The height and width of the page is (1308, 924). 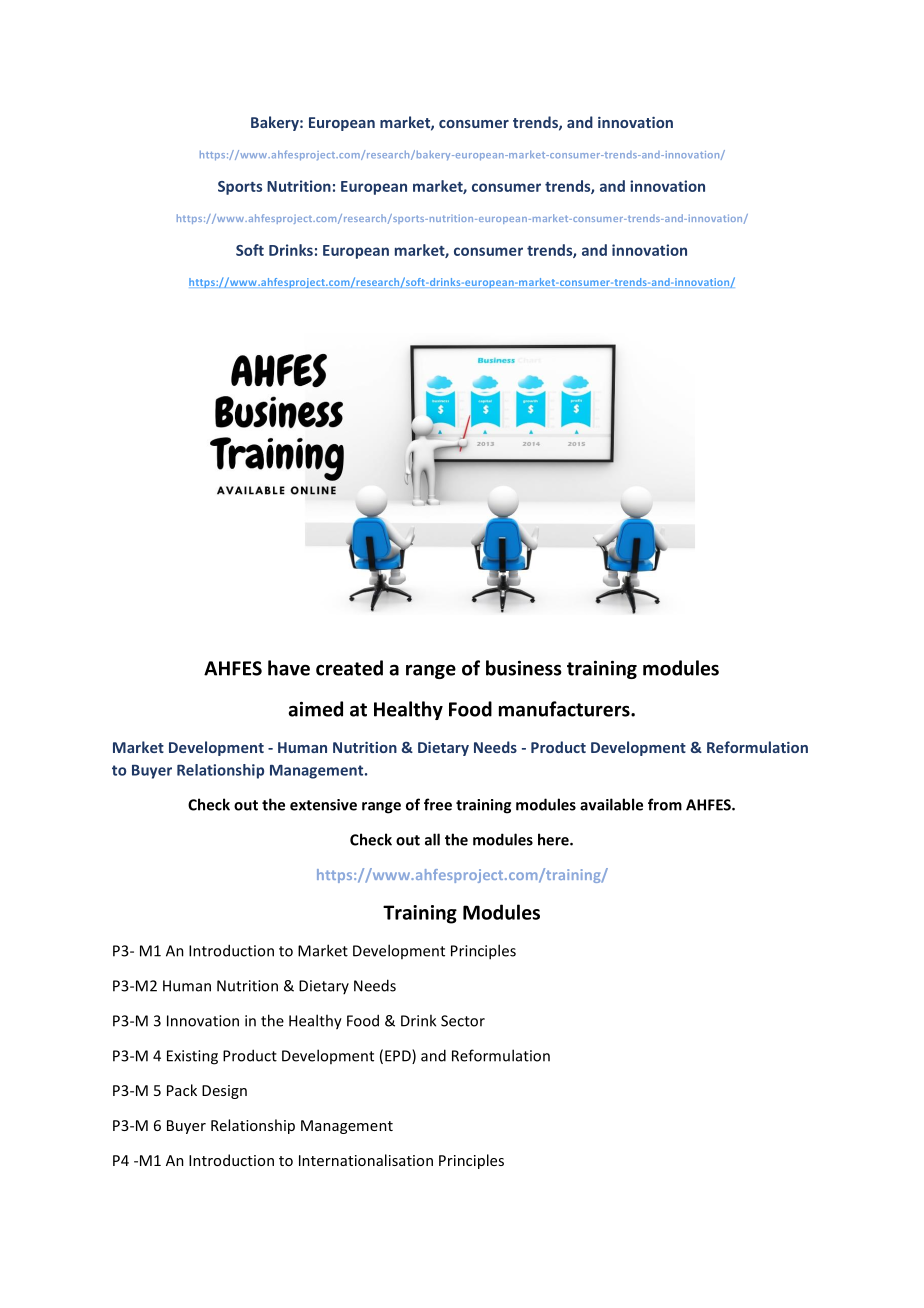 I want to click on from, so click(x=665, y=804).
